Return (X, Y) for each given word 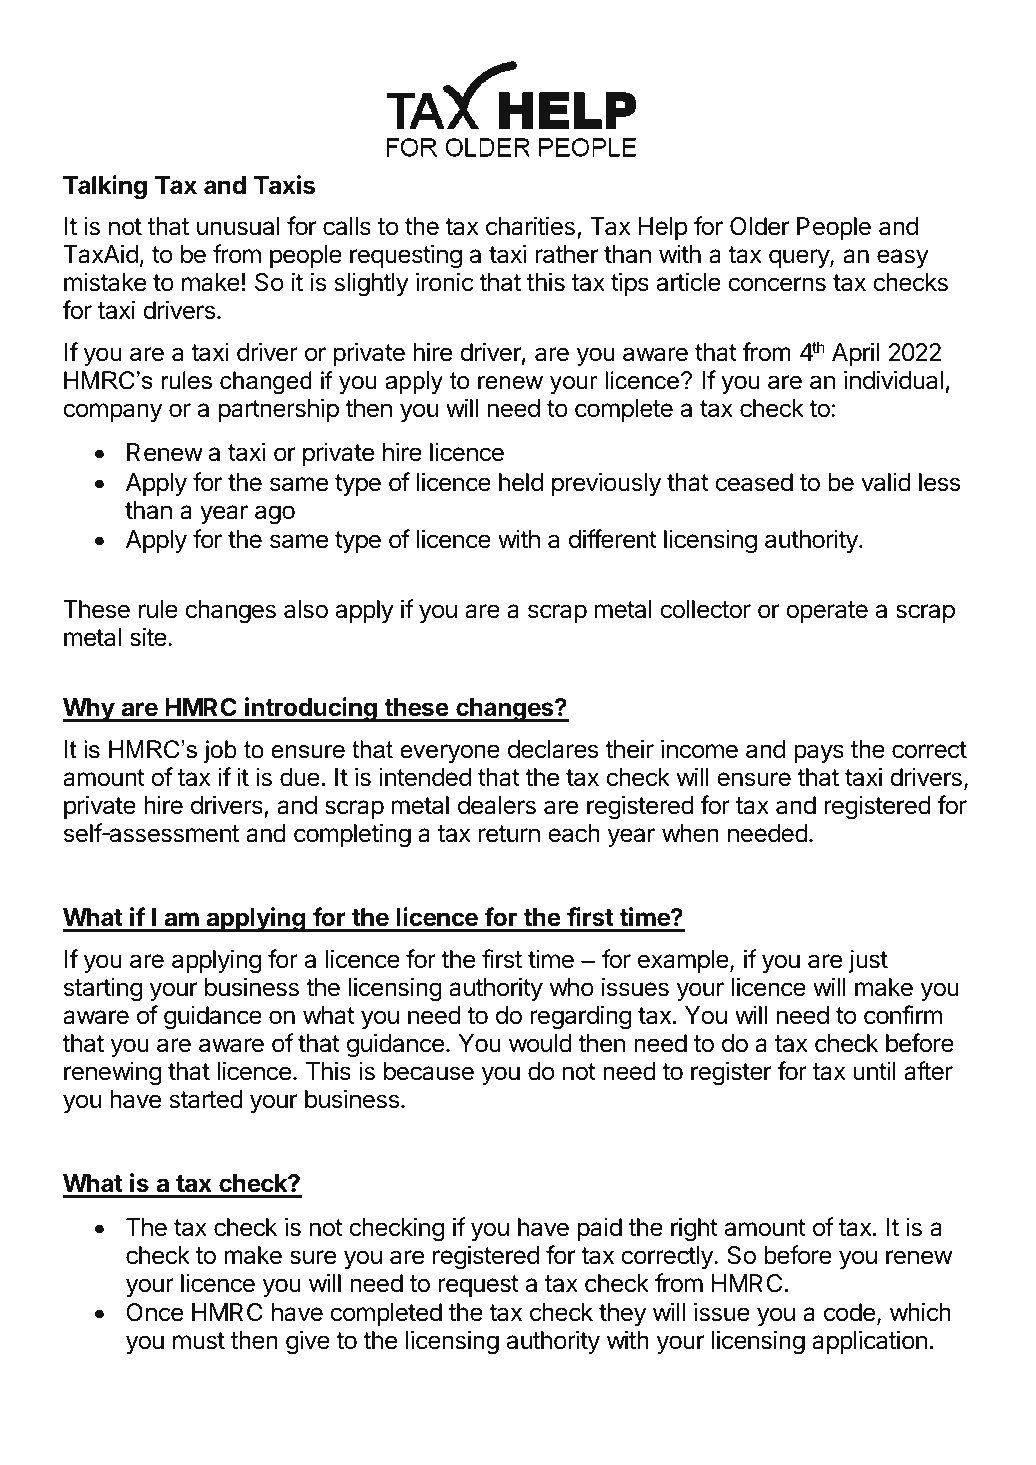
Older (759, 226)
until (874, 1071)
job (220, 751)
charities (530, 226)
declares (553, 749)
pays (819, 753)
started (206, 1099)
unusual (238, 226)
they (622, 1314)
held (521, 482)
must (199, 1341)
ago (275, 515)
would (540, 1043)
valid (886, 482)
